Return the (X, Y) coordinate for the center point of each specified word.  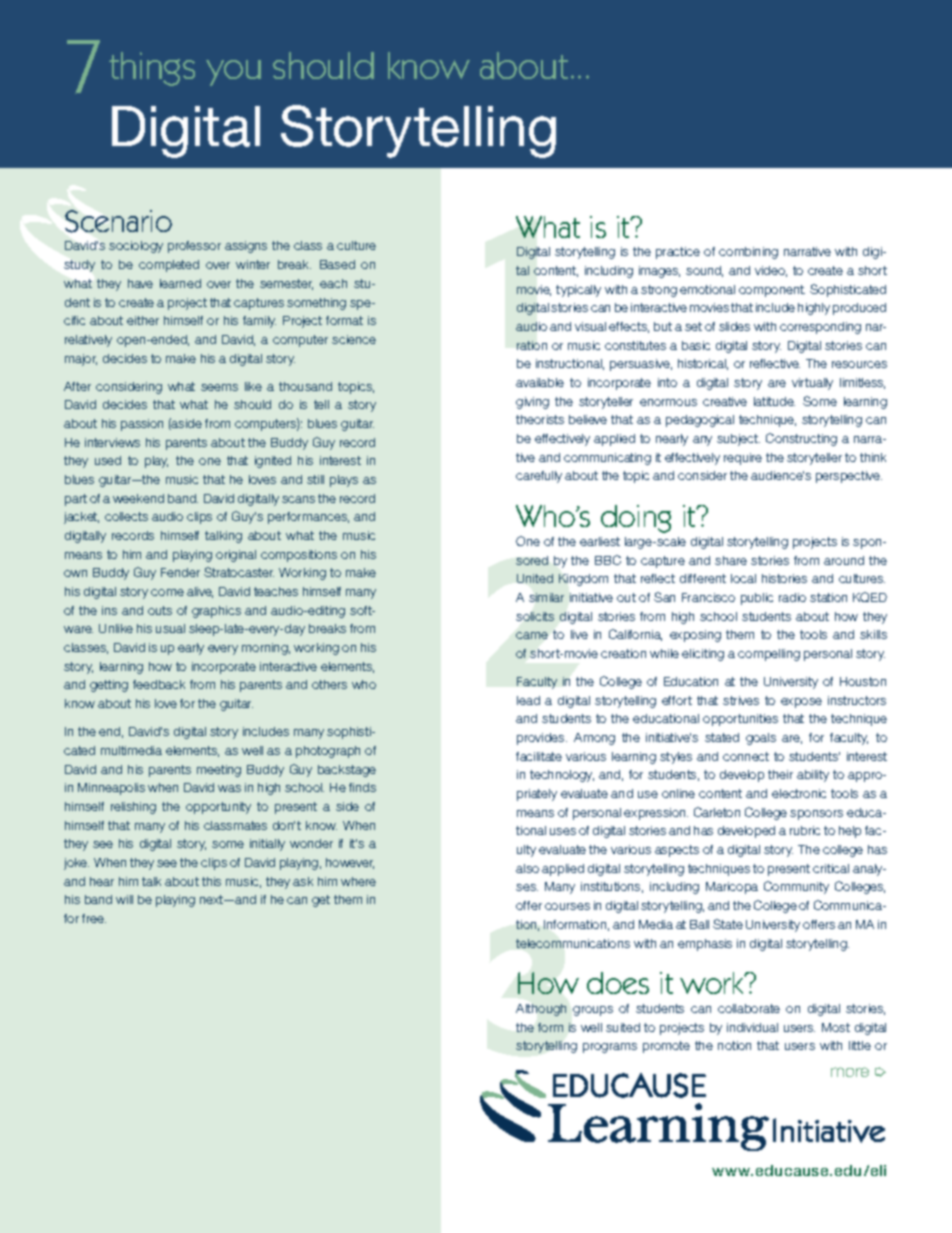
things (152, 69)
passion (142, 425)
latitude (774, 401)
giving (532, 403)
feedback (159, 684)
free (94, 918)
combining (748, 253)
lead (528, 700)
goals (761, 739)
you (233, 73)
